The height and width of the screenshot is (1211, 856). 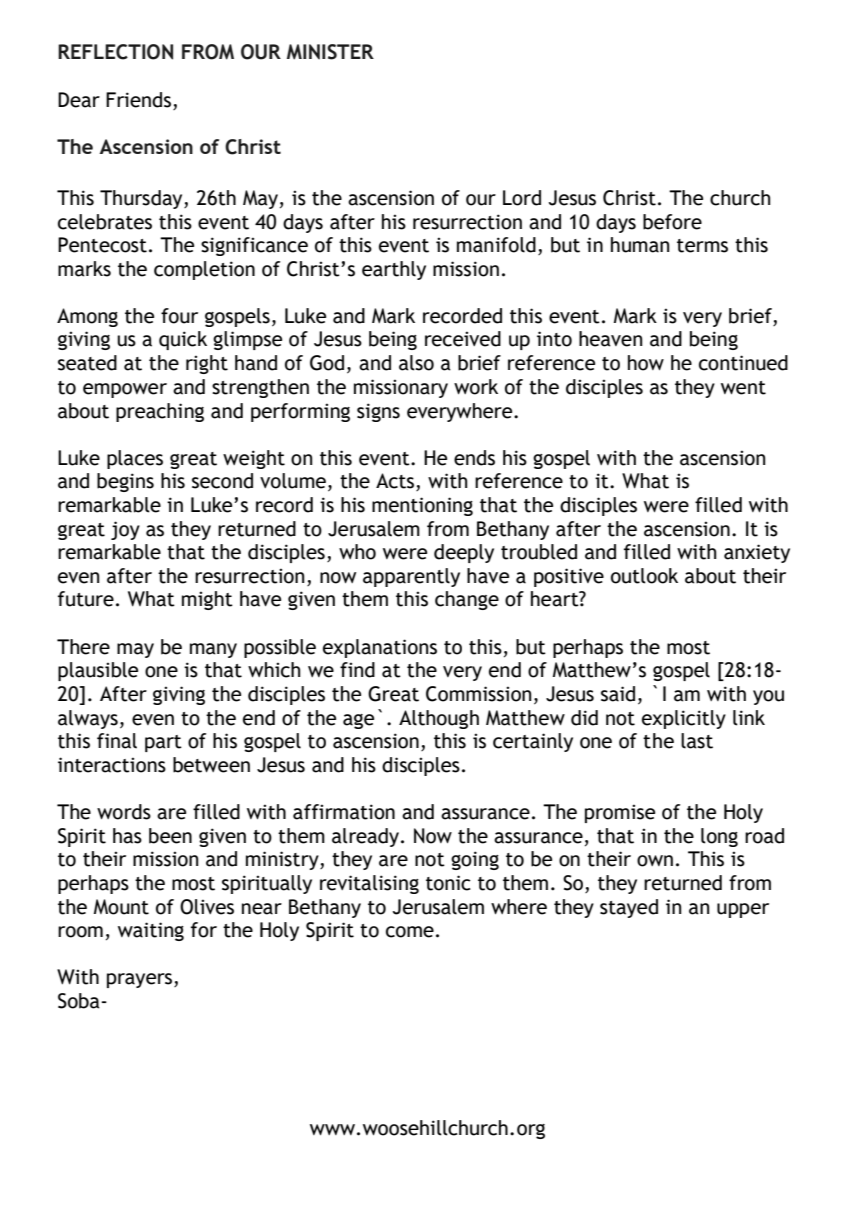 I want to click on come, so click(x=410, y=932).
